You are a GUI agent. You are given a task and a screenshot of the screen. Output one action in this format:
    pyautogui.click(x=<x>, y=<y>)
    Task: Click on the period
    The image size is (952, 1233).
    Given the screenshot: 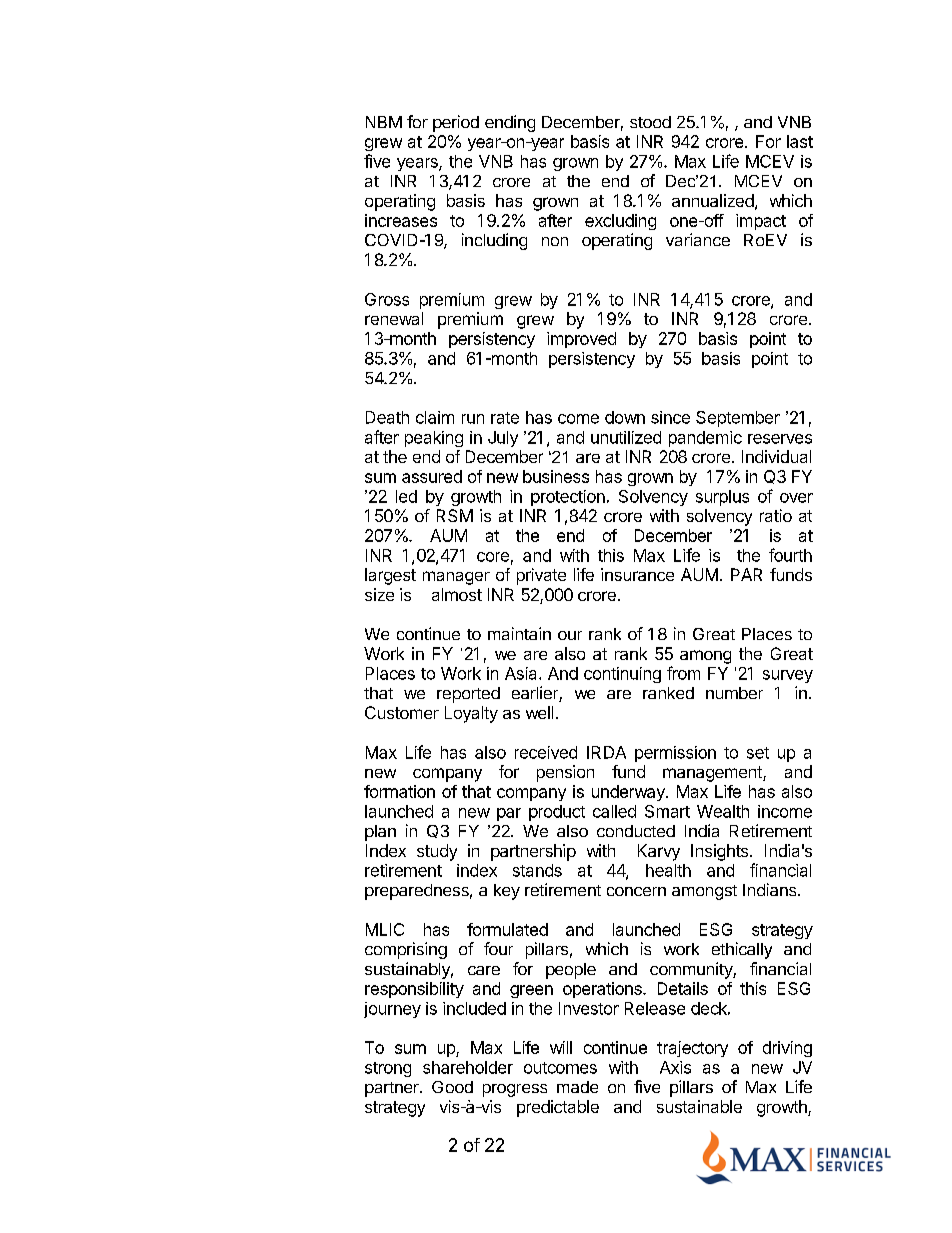 What is the action you would take?
    pyautogui.click(x=456, y=123)
